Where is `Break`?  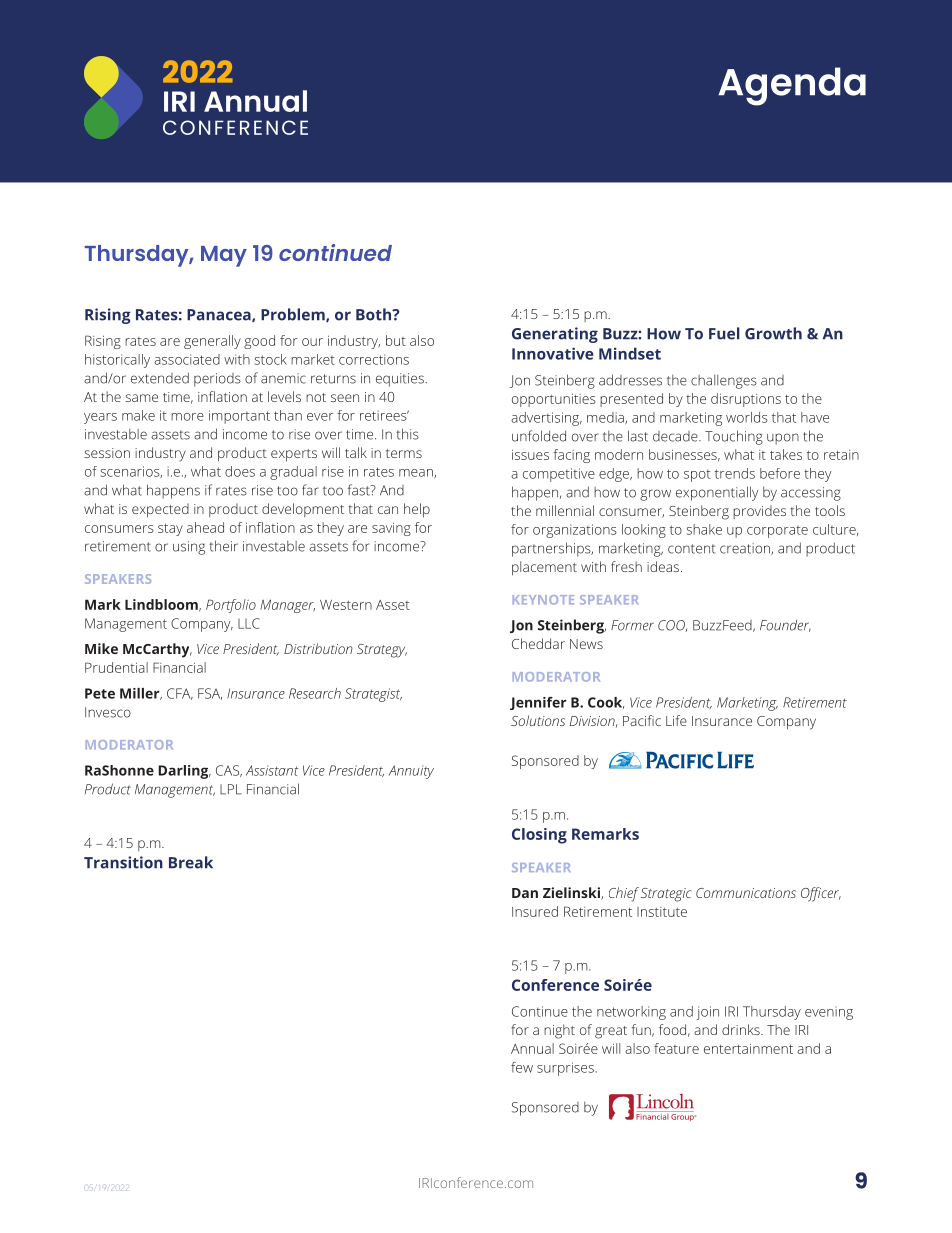 Break is located at coordinates (191, 862).
